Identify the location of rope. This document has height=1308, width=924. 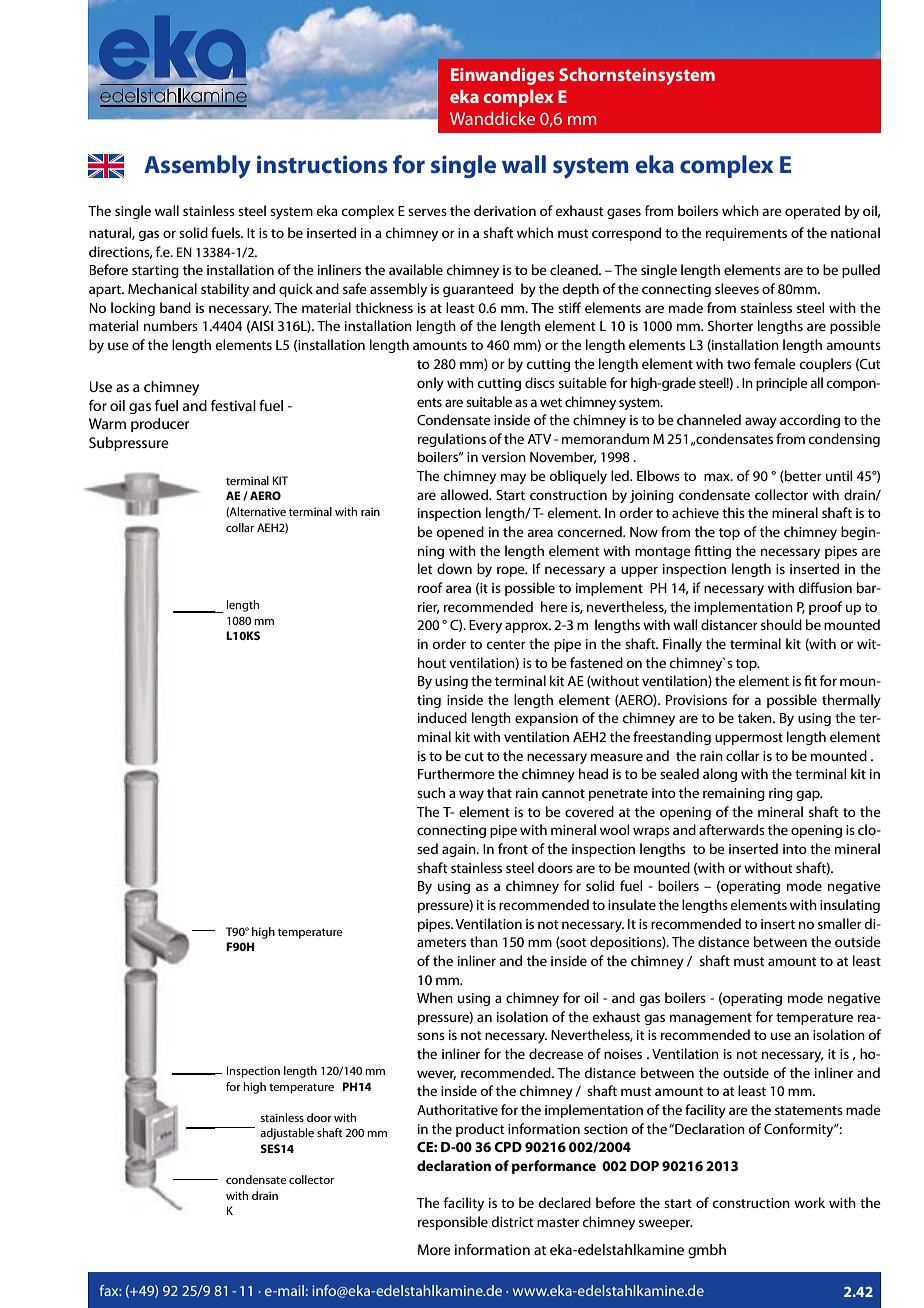
(512, 571).
